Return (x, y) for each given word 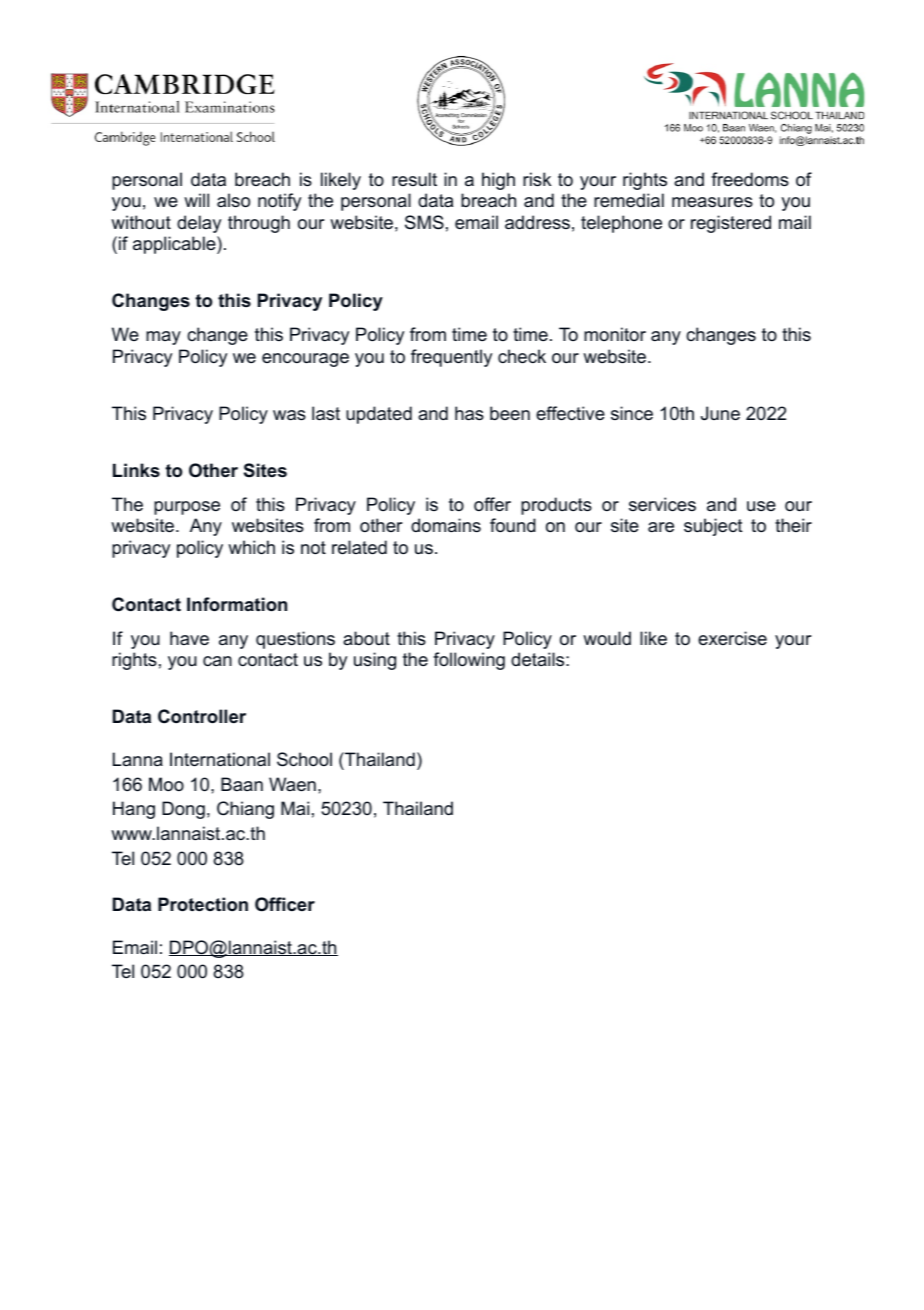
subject (713, 527)
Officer (285, 904)
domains (446, 525)
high (498, 181)
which (251, 547)
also (233, 200)
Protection (203, 904)
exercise (732, 638)
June (720, 413)
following (469, 661)
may (163, 338)
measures (712, 202)
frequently (451, 358)
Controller (202, 716)
